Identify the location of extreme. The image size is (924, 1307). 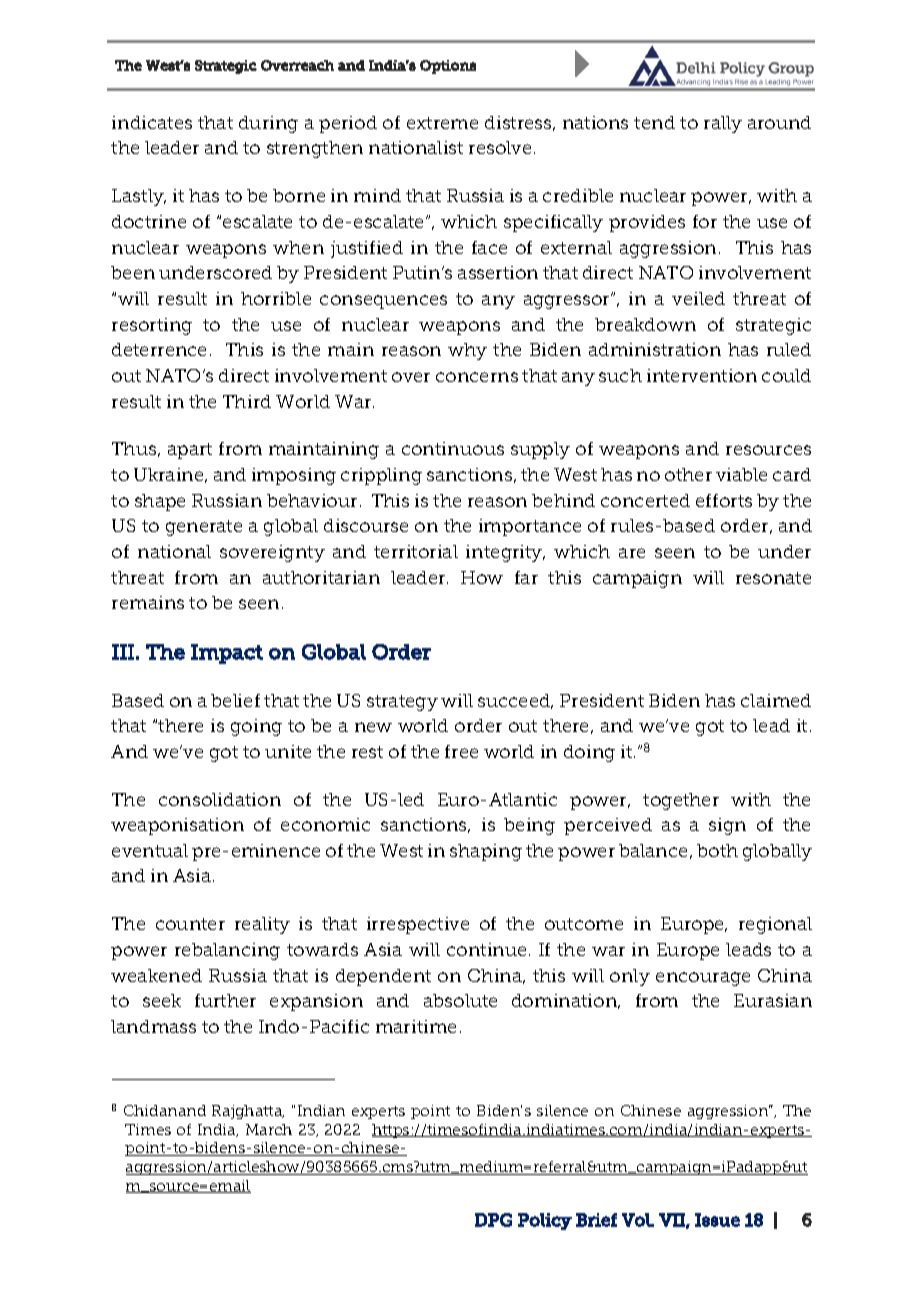
(442, 123).
